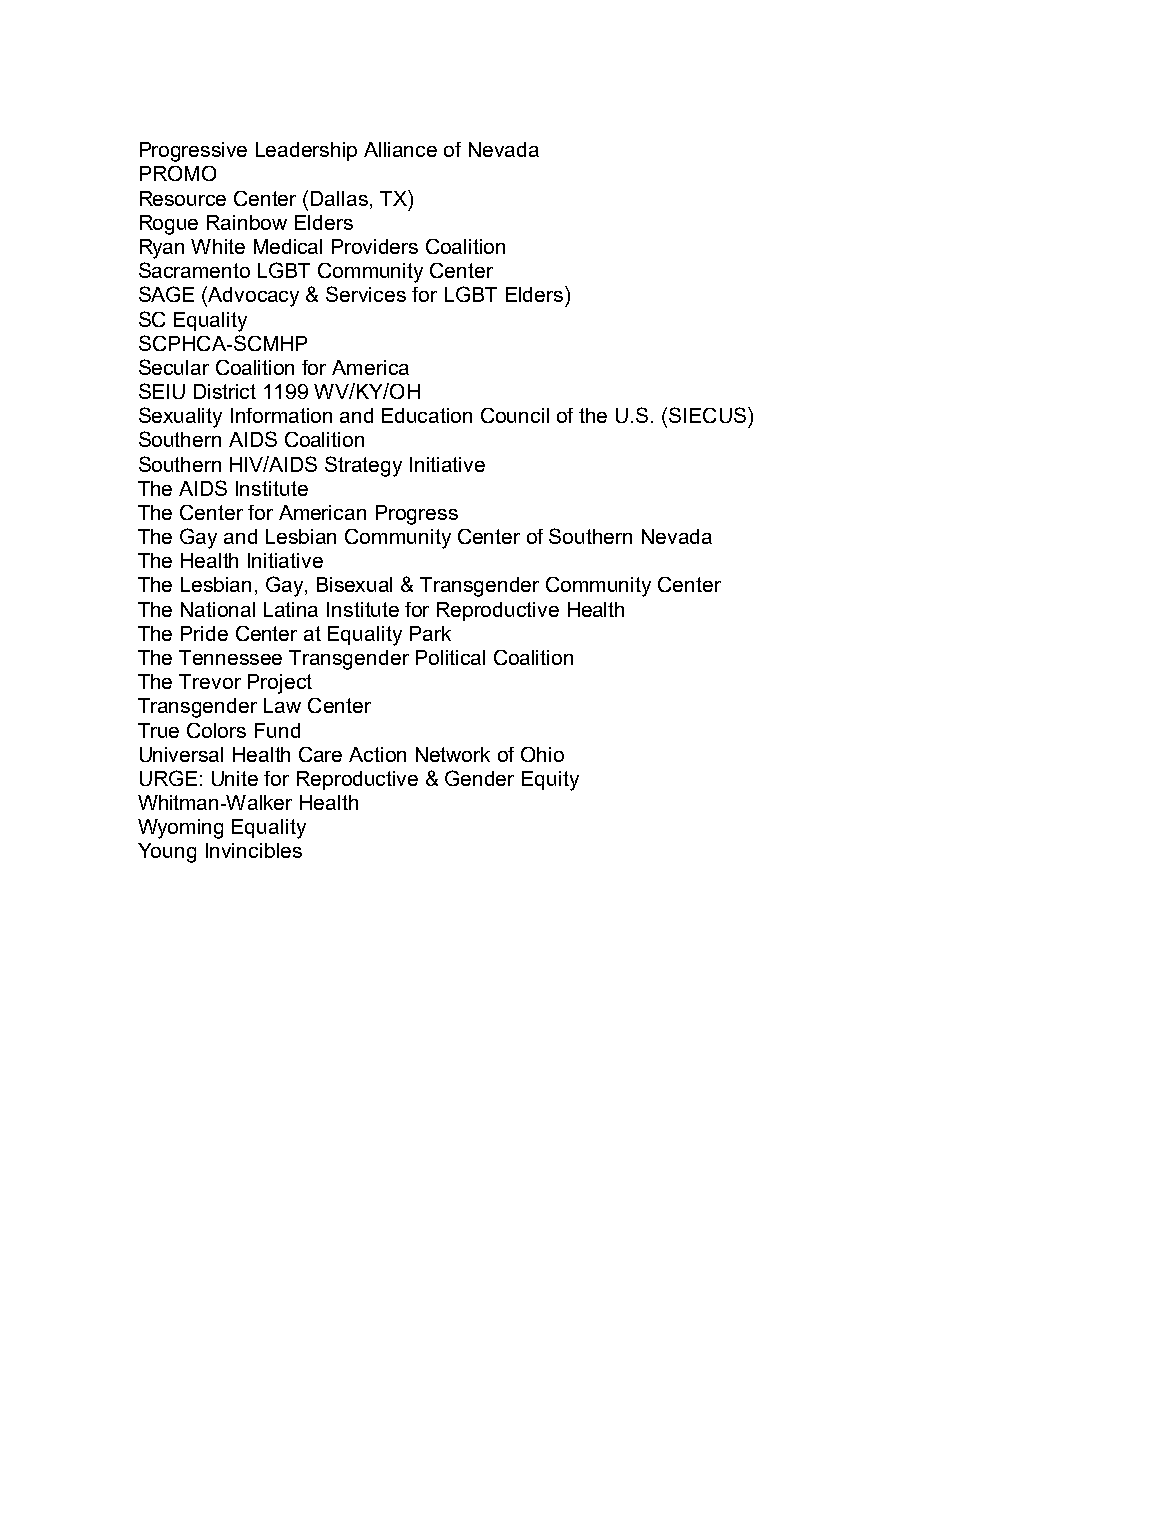  What do you see at coordinates (400, 149) in the screenshot?
I see `Alliance` at bounding box center [400, 149].
